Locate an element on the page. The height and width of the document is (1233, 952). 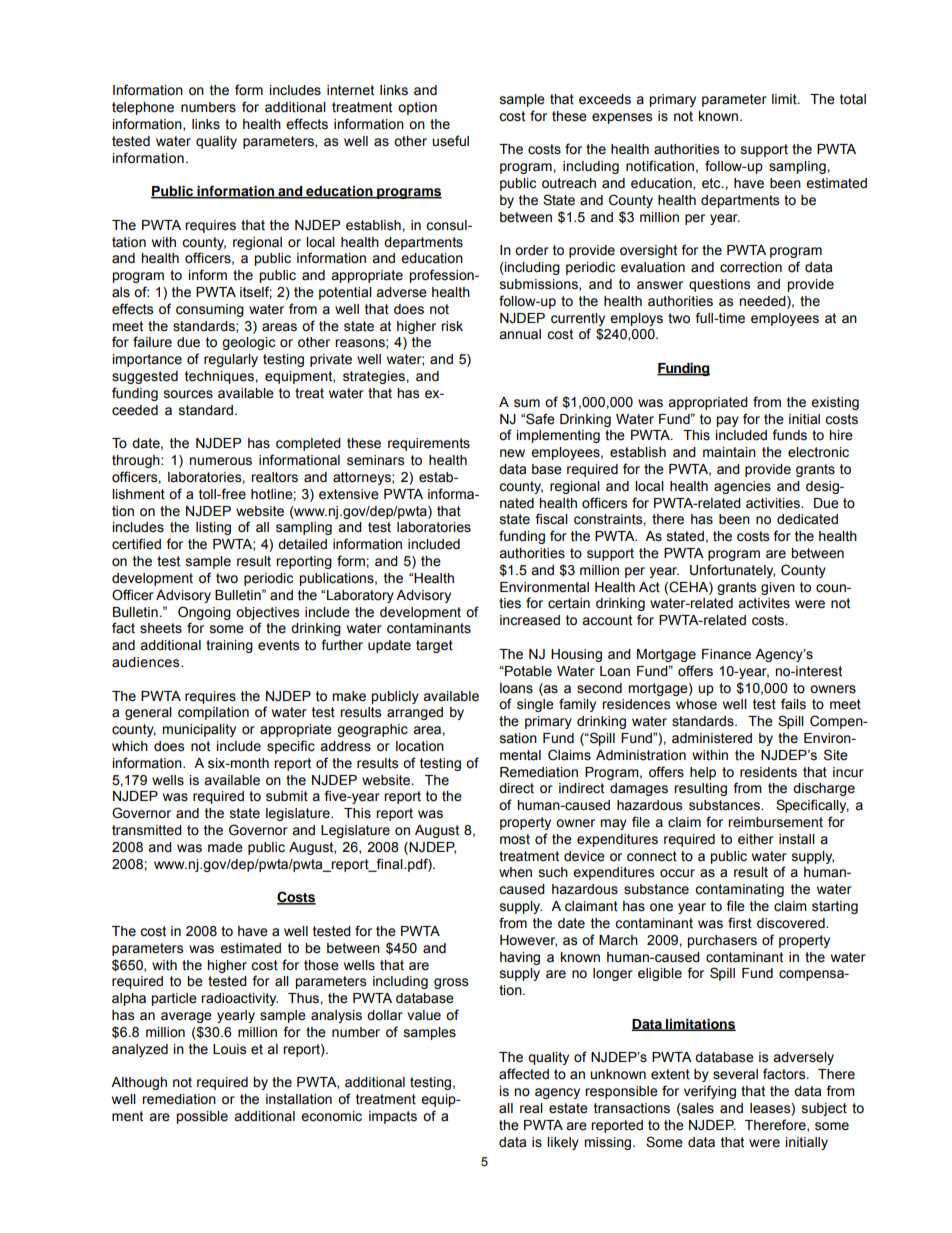
telephone is located at coordinates (143, 108).
